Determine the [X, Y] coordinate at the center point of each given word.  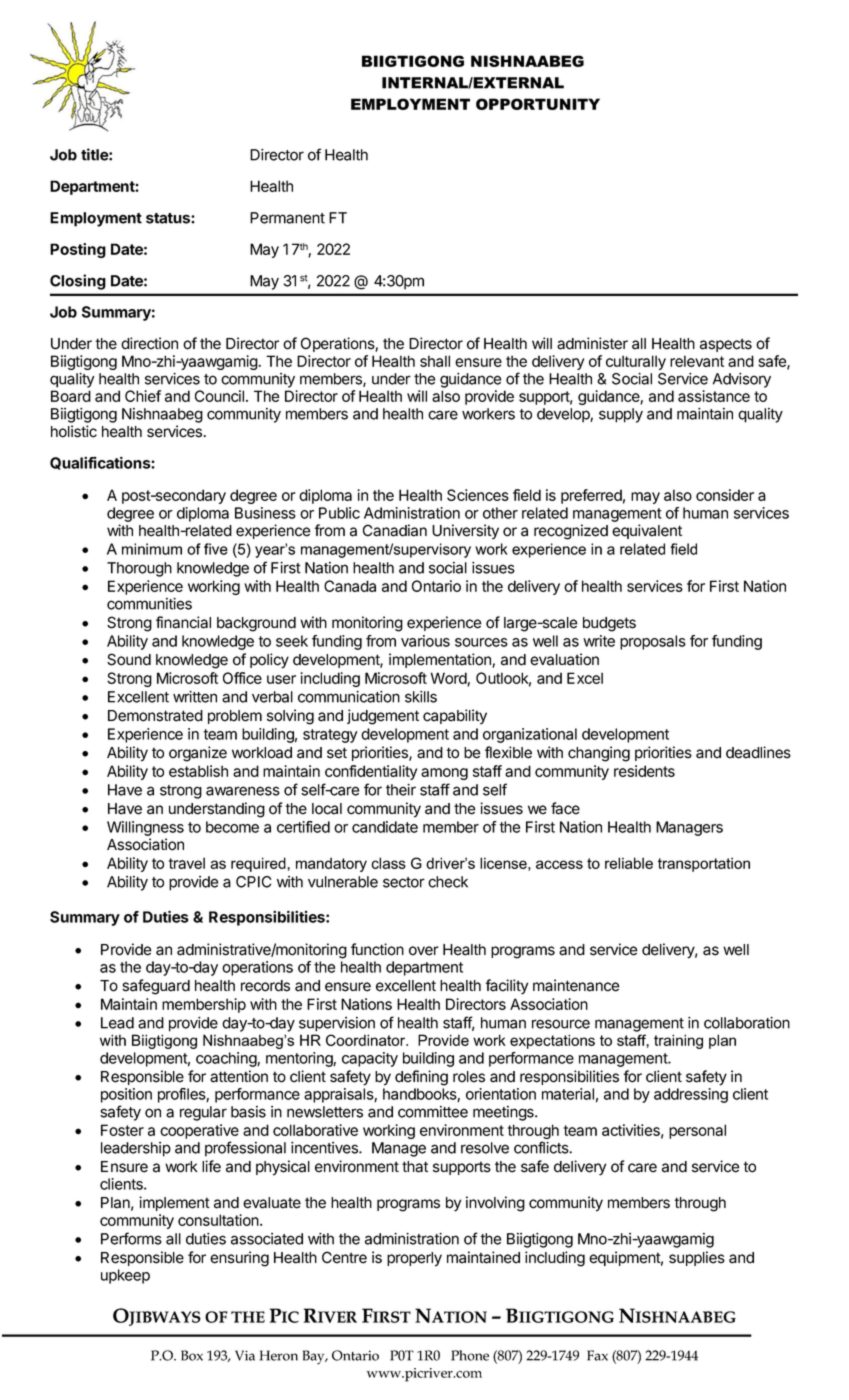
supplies [697, 1258]
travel [187, 863]
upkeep [125, 1276]
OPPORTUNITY [538, 104]
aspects [726, 345]
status [169, 218]
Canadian [395, 530]
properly [414, 1259]
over [424, 951]
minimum [152, 549]
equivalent [647, 531]
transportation [704, 864]
